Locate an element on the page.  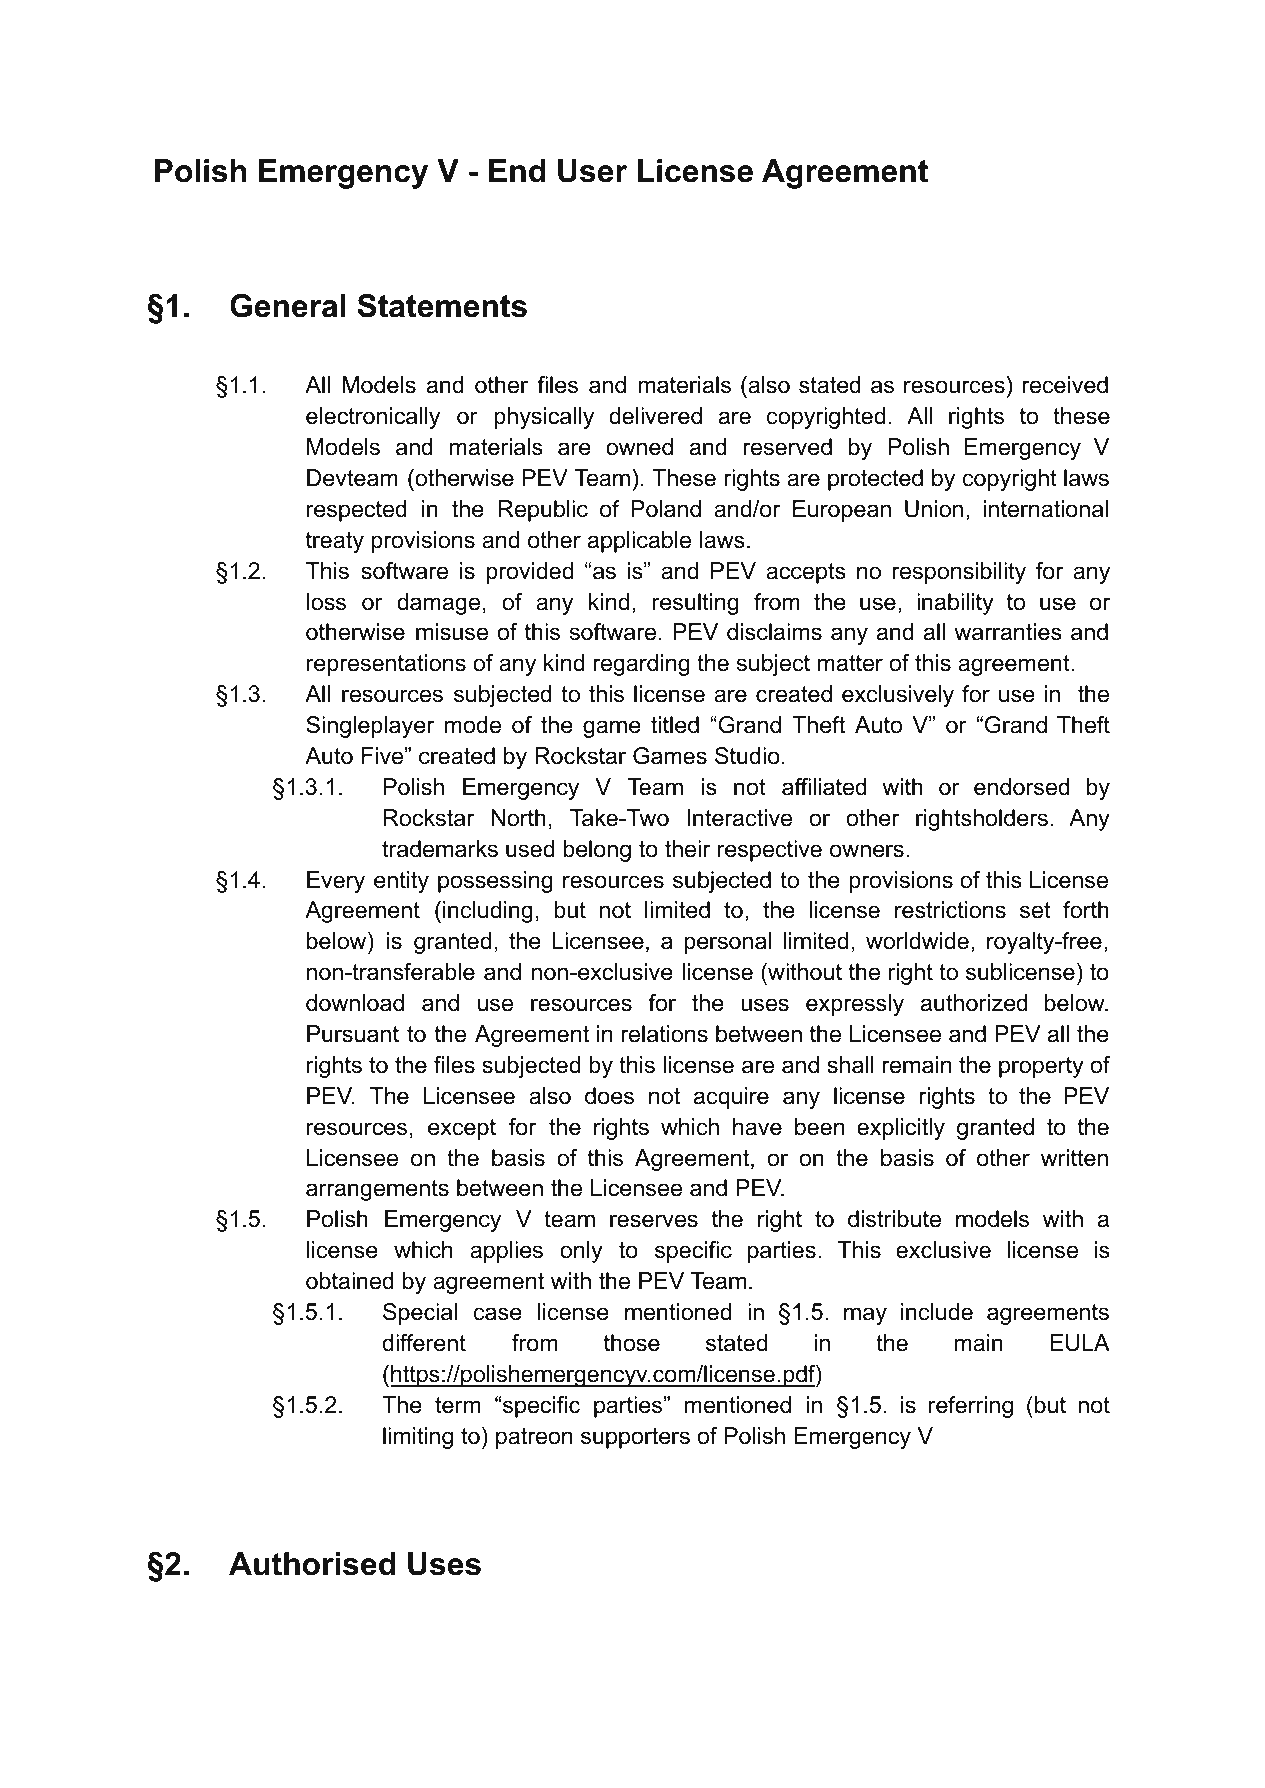
warranties is located at coordinates (1008, 632).
